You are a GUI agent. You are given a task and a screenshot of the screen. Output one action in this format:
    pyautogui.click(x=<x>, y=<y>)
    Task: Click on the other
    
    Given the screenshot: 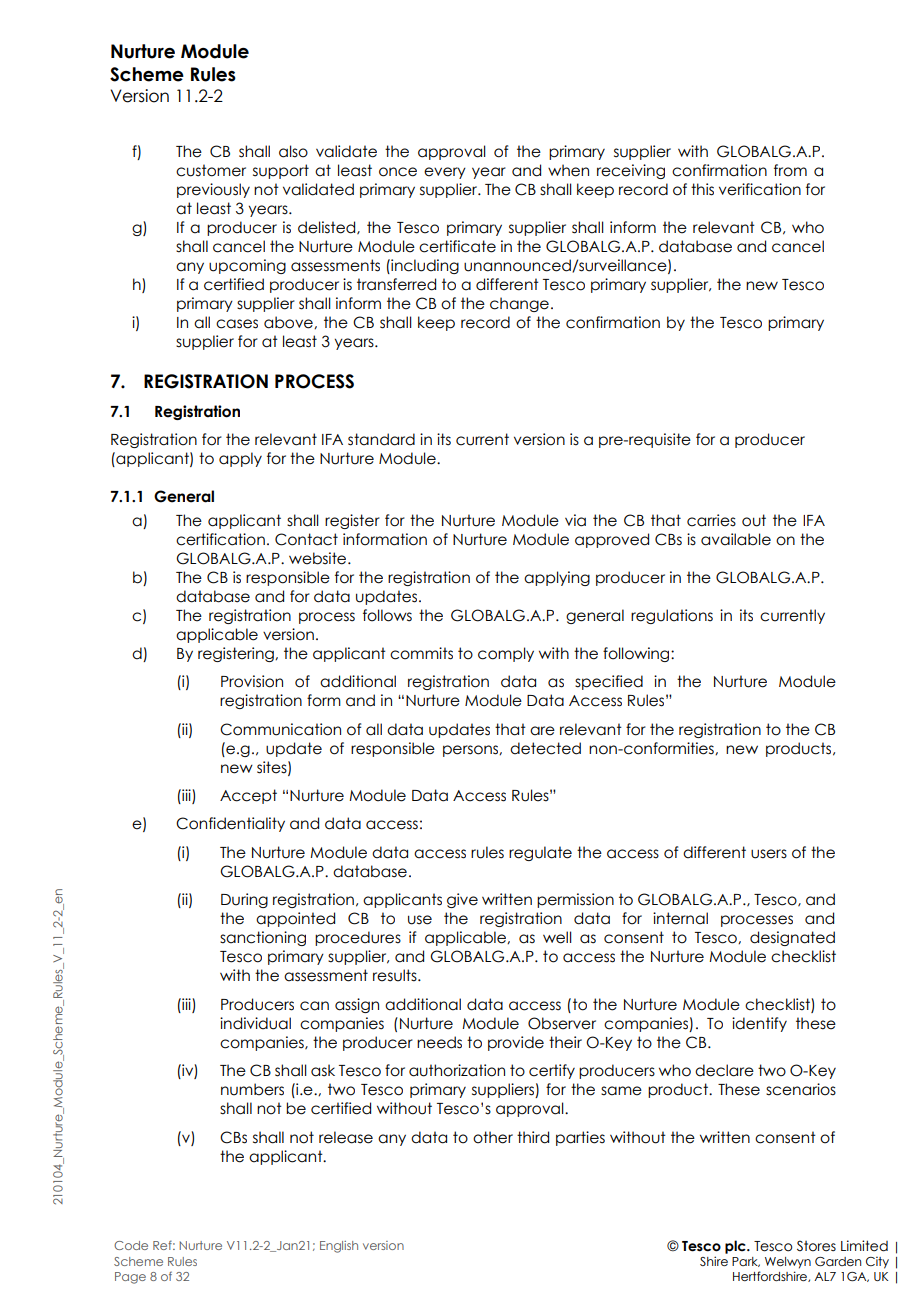 What is the action you would take?
    pyautogui.click(x=493, y=1137)
